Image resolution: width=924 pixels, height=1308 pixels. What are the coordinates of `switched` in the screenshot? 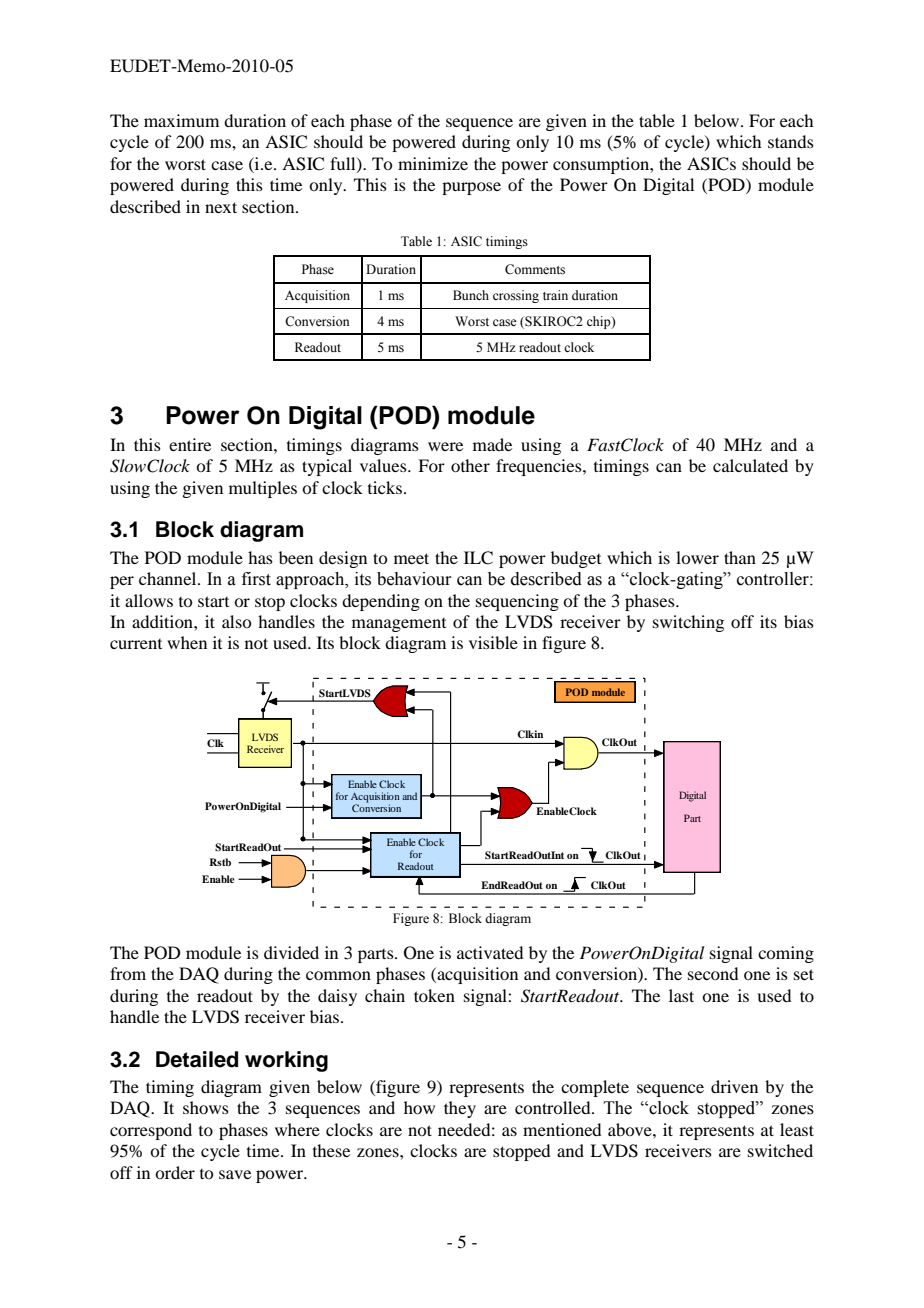 It's located at (780, 1150).
